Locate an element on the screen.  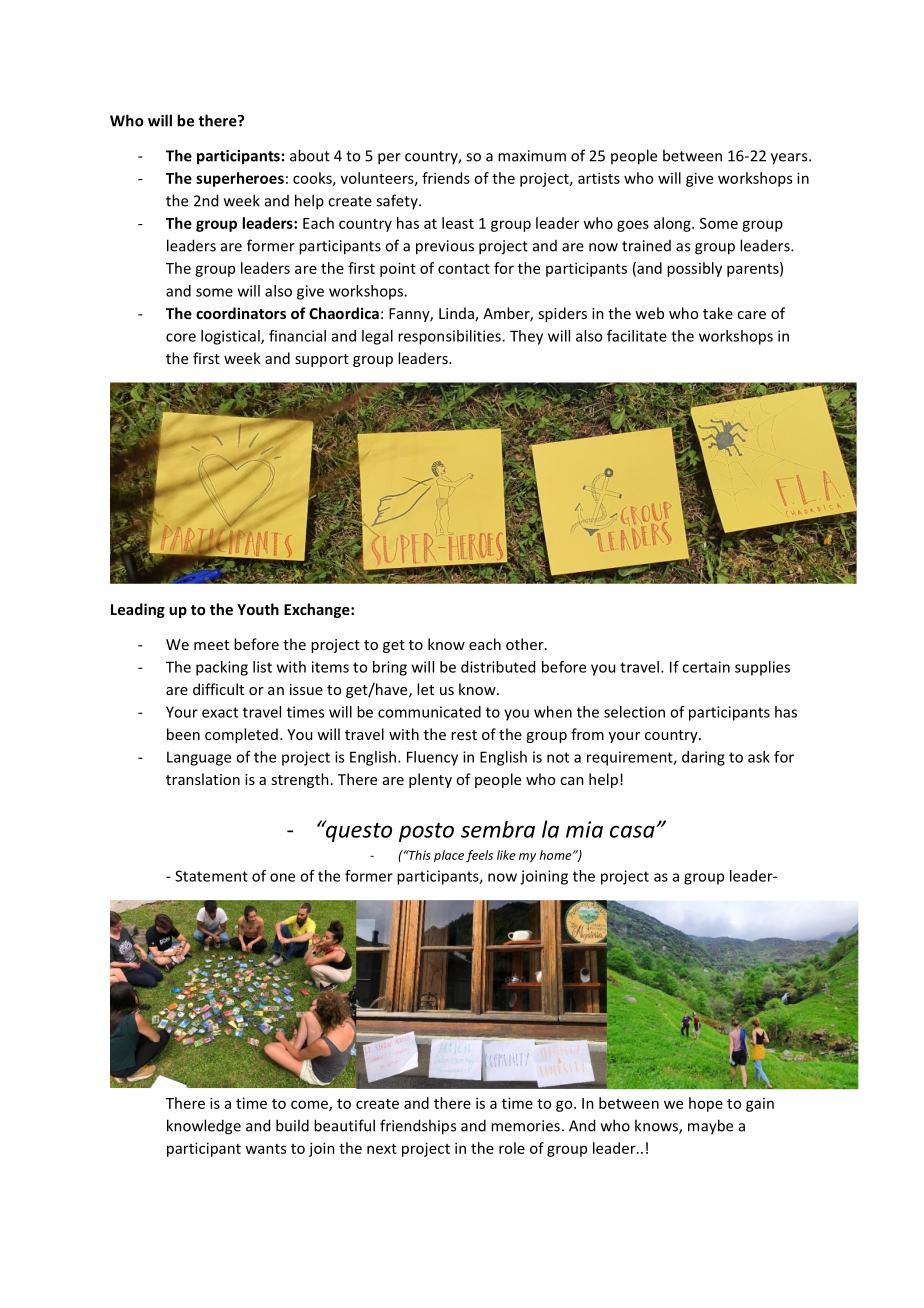
along is located at coordinates (673, 224).
